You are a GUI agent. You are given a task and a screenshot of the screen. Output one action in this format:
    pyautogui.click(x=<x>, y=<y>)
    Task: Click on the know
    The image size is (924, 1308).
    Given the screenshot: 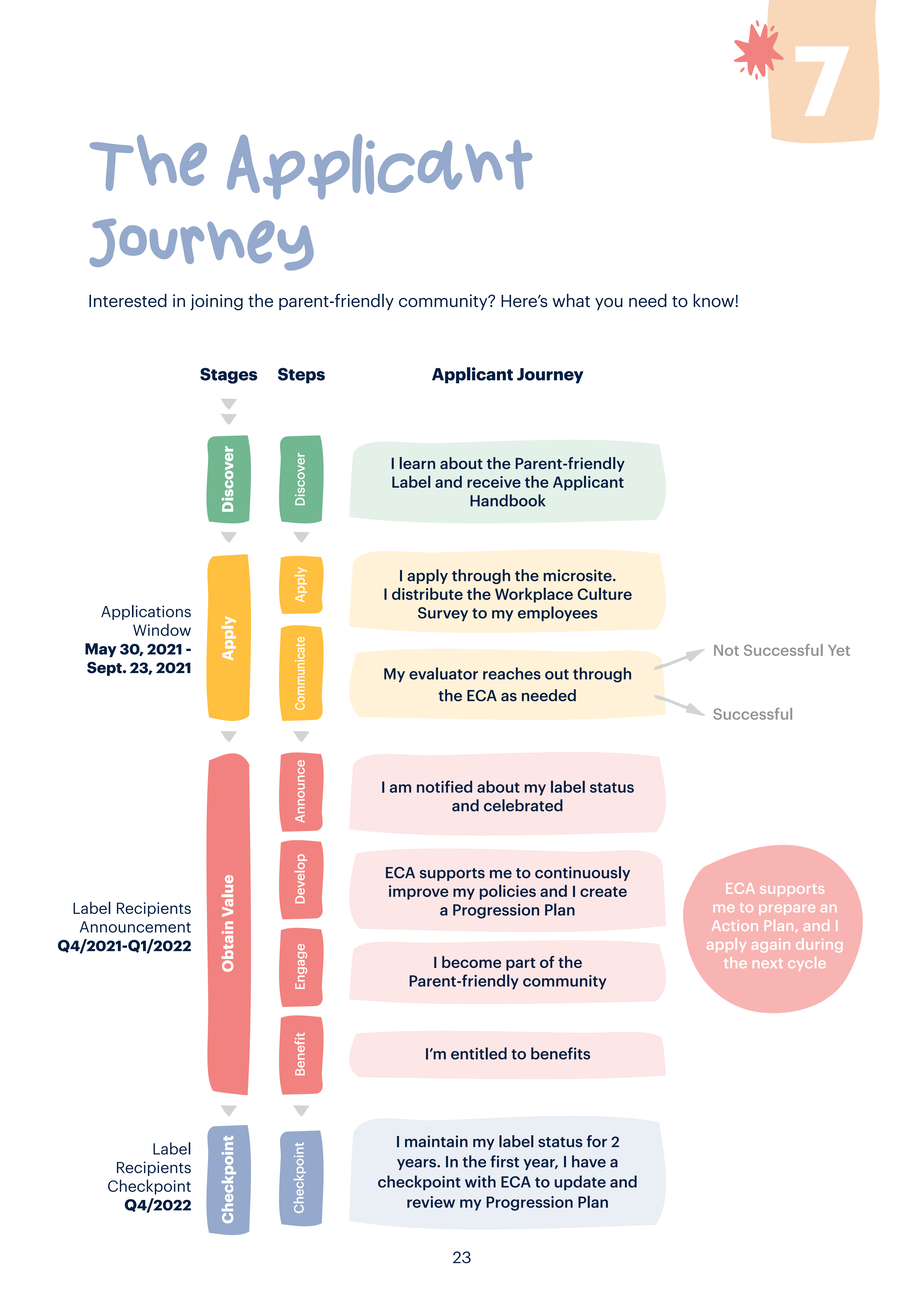 What is the action you would take?
    pyautogui.click(x=713, y=300)
